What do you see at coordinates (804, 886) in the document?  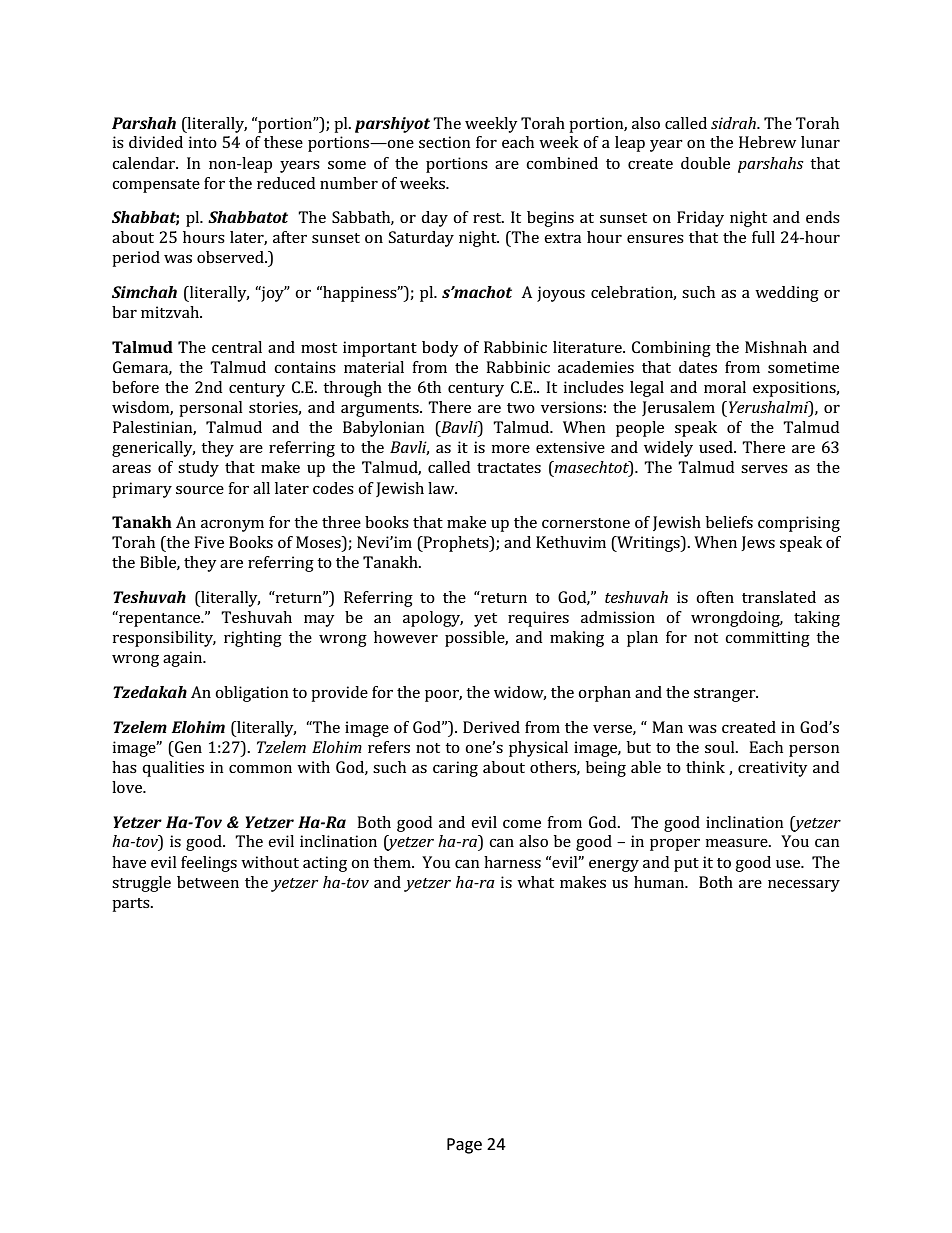 I see `necessary` at bounding box center [804, 886].
